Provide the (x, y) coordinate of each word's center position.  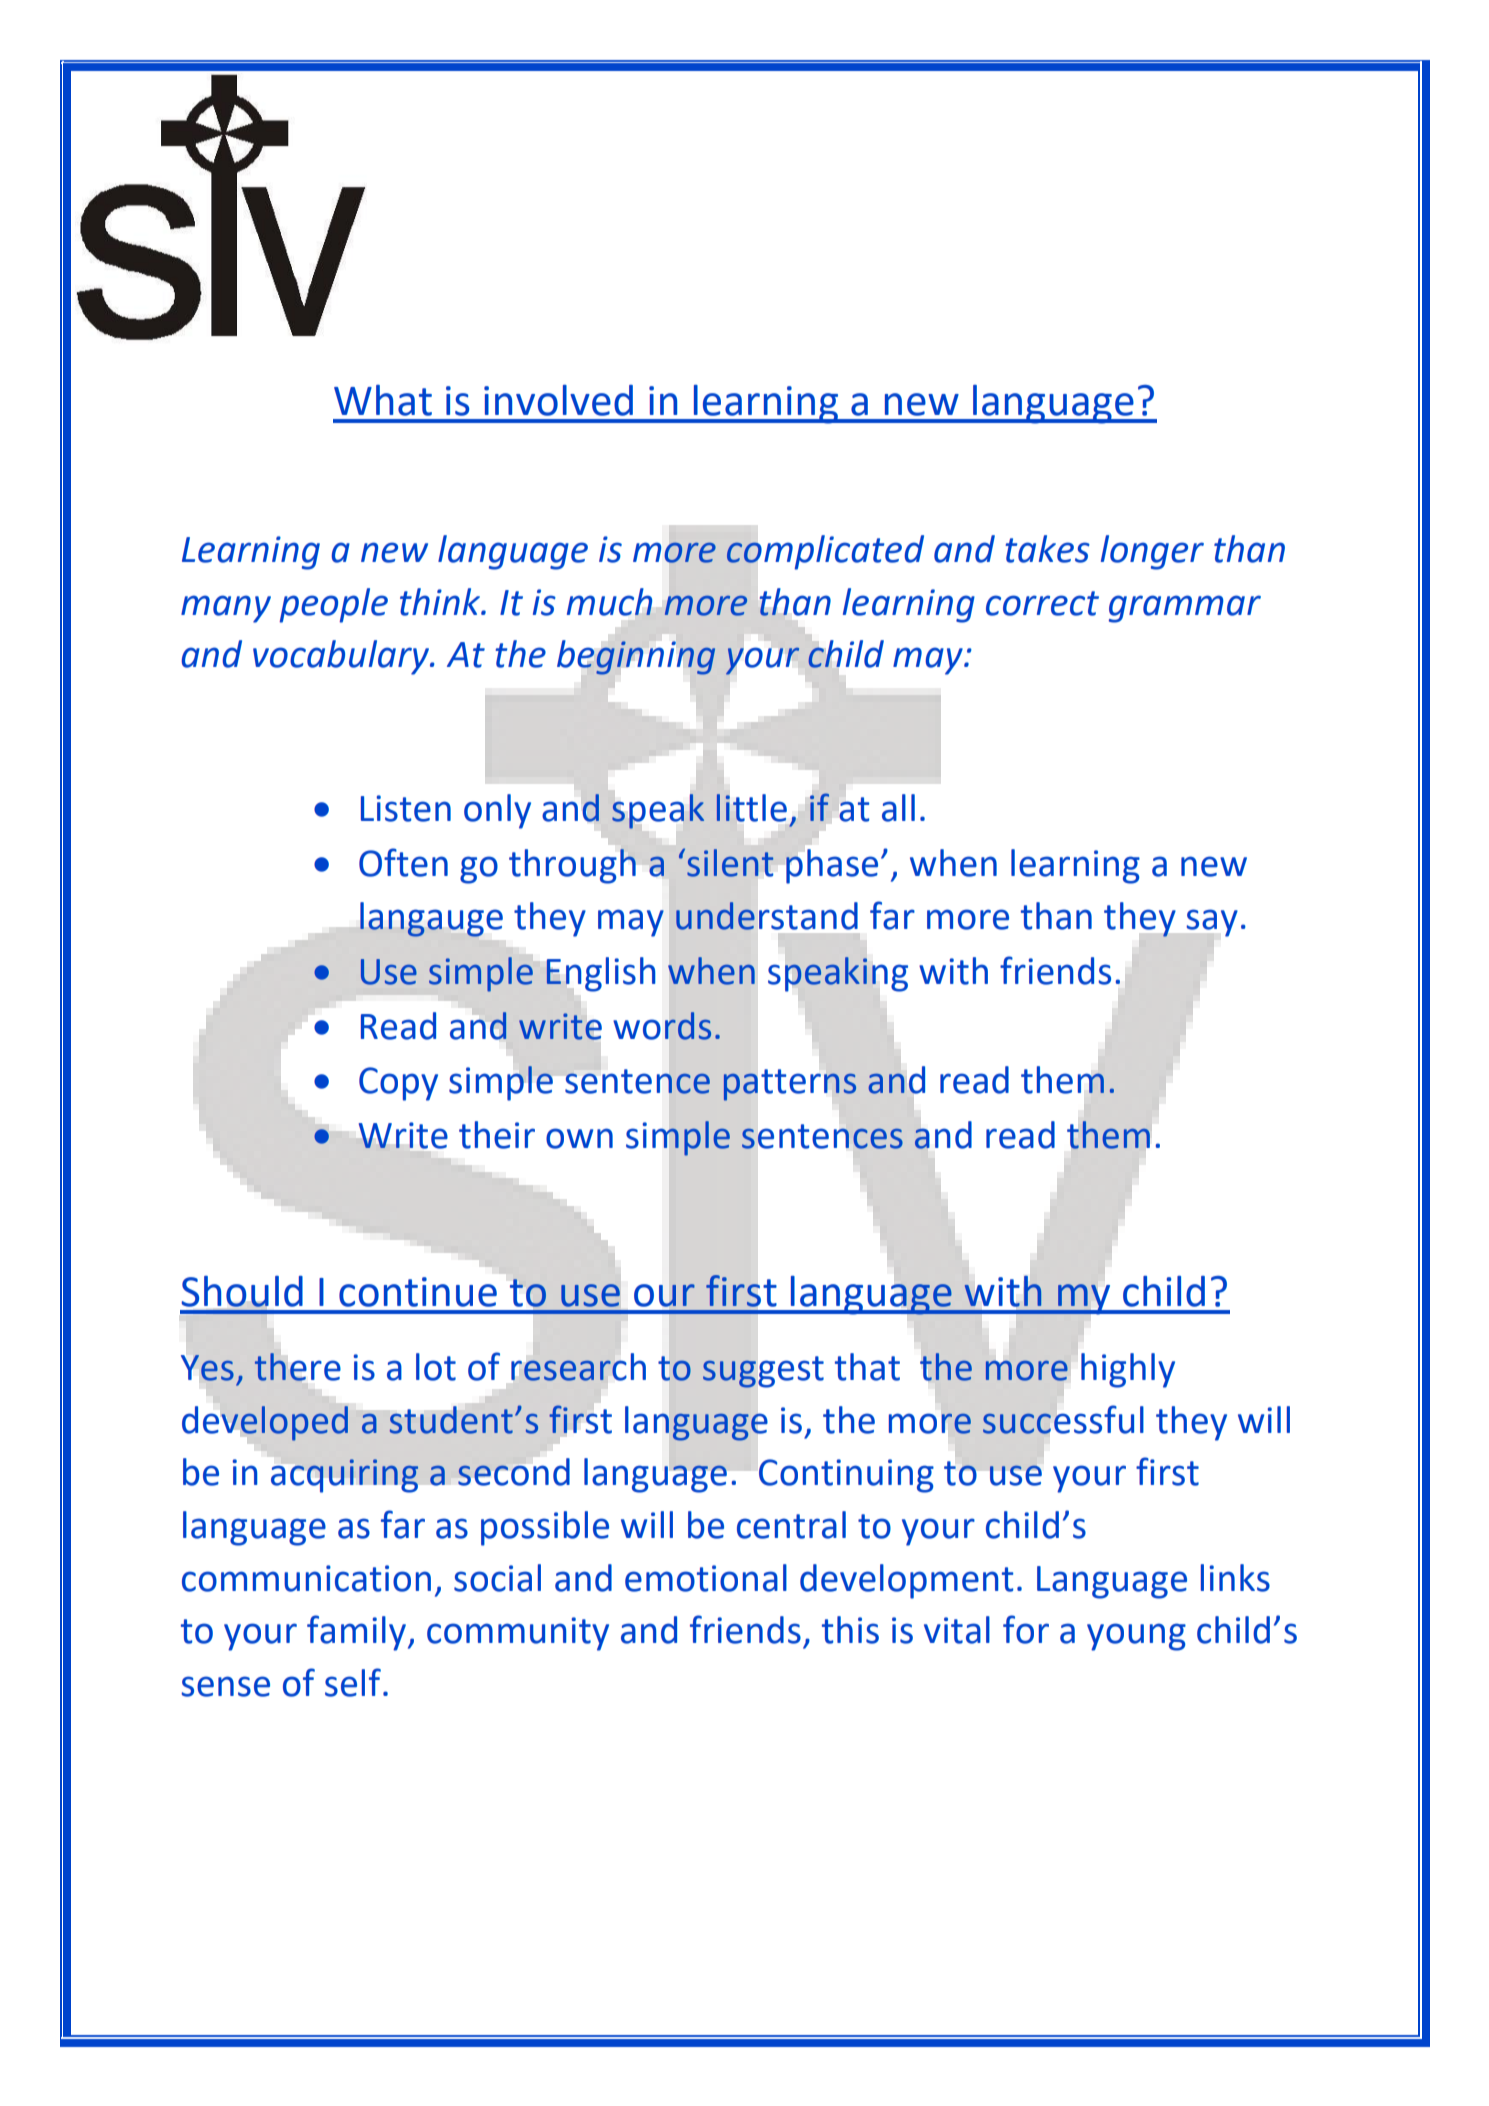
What (383, 400)
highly (1128, 1370)
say (1212, 923)
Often (403, 862)
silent (730, 863)
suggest (763, 1372)
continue (418, 1292)
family (356, 1633)
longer (1152, 552)
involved (558, 400)
